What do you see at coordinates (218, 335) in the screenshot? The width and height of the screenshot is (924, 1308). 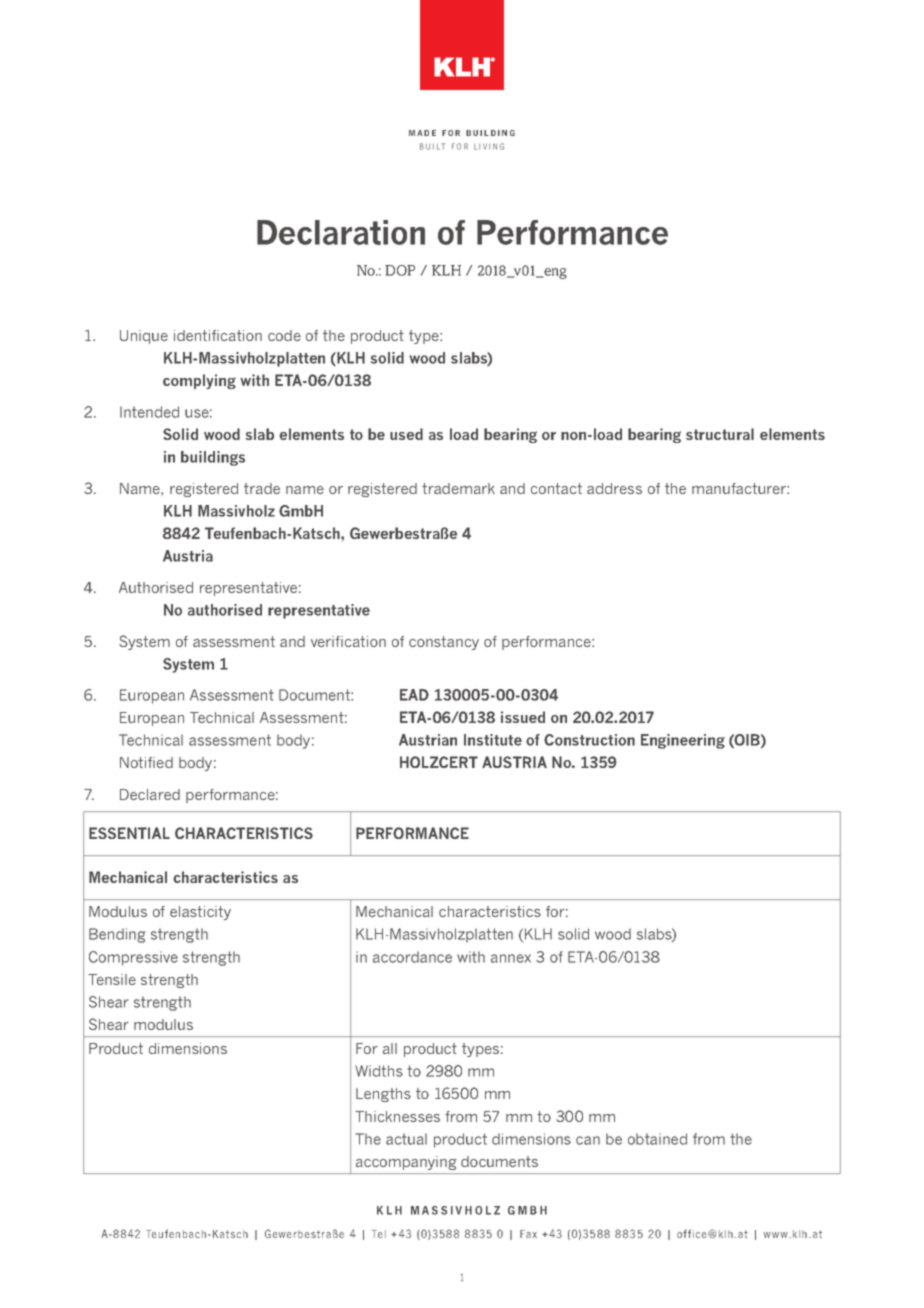 I see `identification` at bounding box center [218, 335].
